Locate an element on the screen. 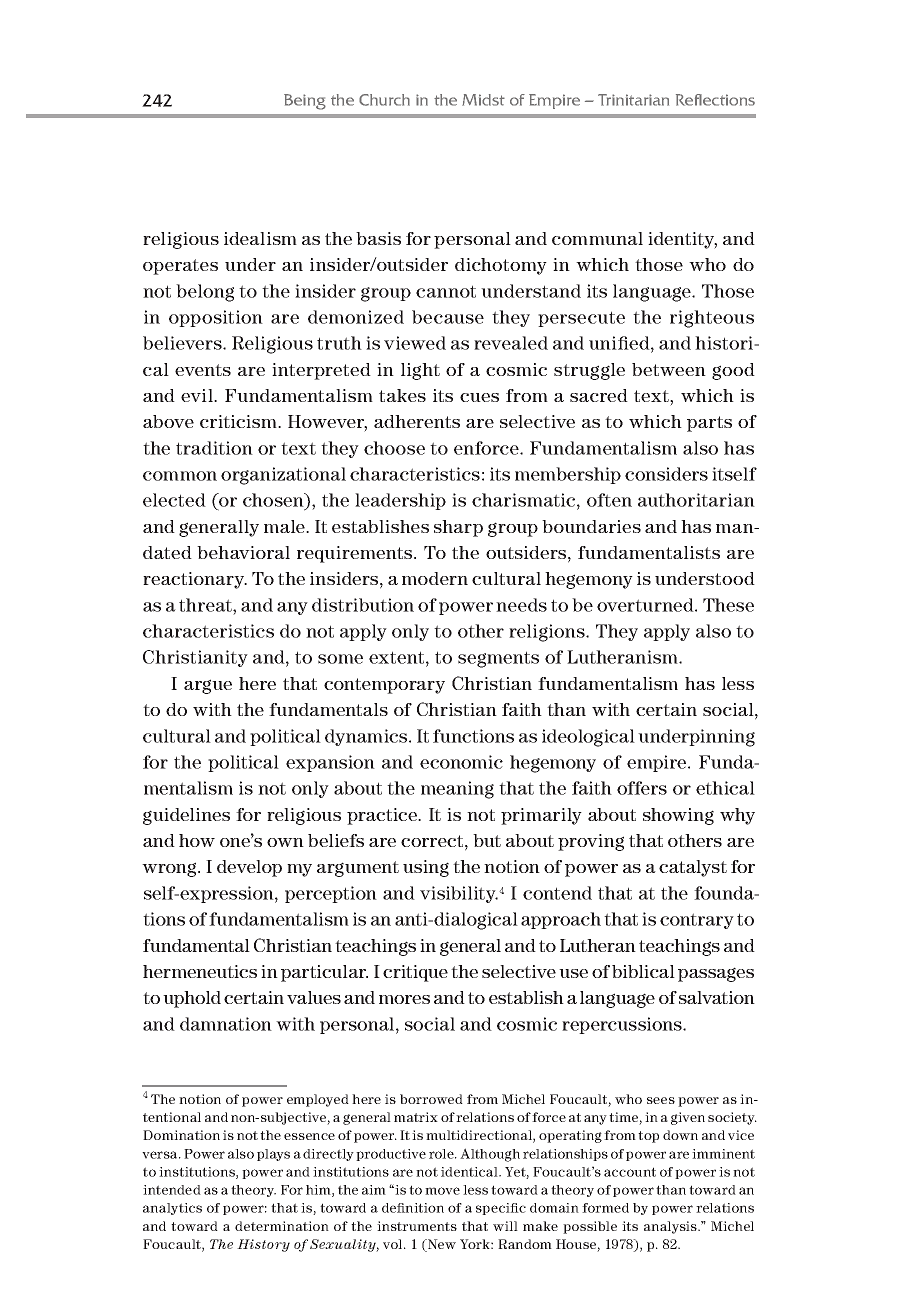  Midst is located at coordinates (483, 100).
